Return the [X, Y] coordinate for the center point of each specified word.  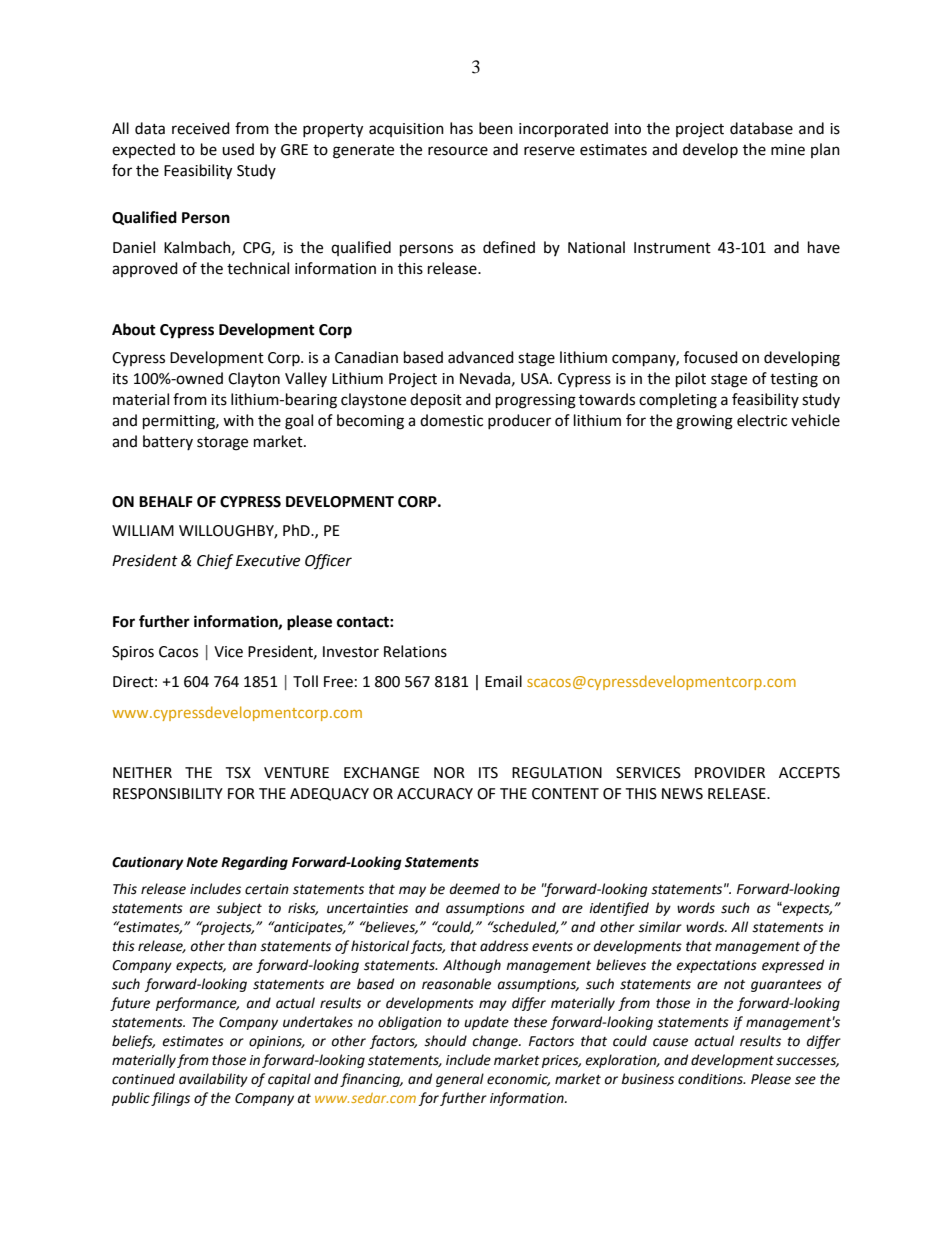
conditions [711, 1079]
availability [213, 1080]
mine [788, 150]
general [460, 1080]
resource [458, 151]
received [201, 128]
